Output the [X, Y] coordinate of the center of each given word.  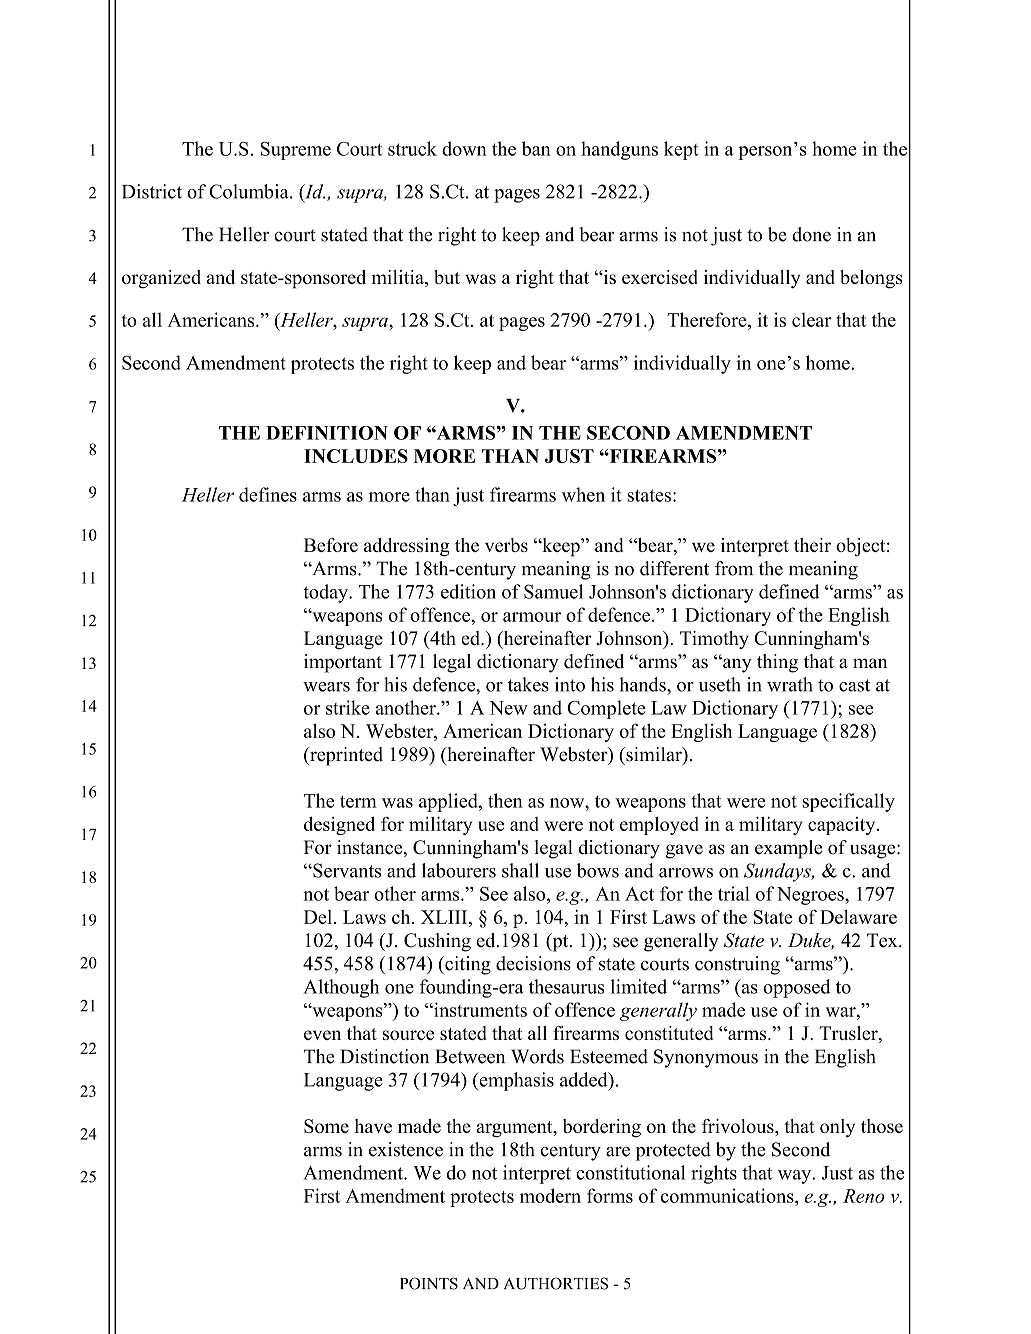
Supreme [295, 151]
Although [341, 988]
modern [550, 1195]
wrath [790, 684]
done [811, 234]
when [583, 494]
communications [728, 1195]
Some [326, 1126]
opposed [797, 988]
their [812, 545]
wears [326, 687]
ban [536, 148]
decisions [533, 963]
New [508, 708]
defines [268, 494]
